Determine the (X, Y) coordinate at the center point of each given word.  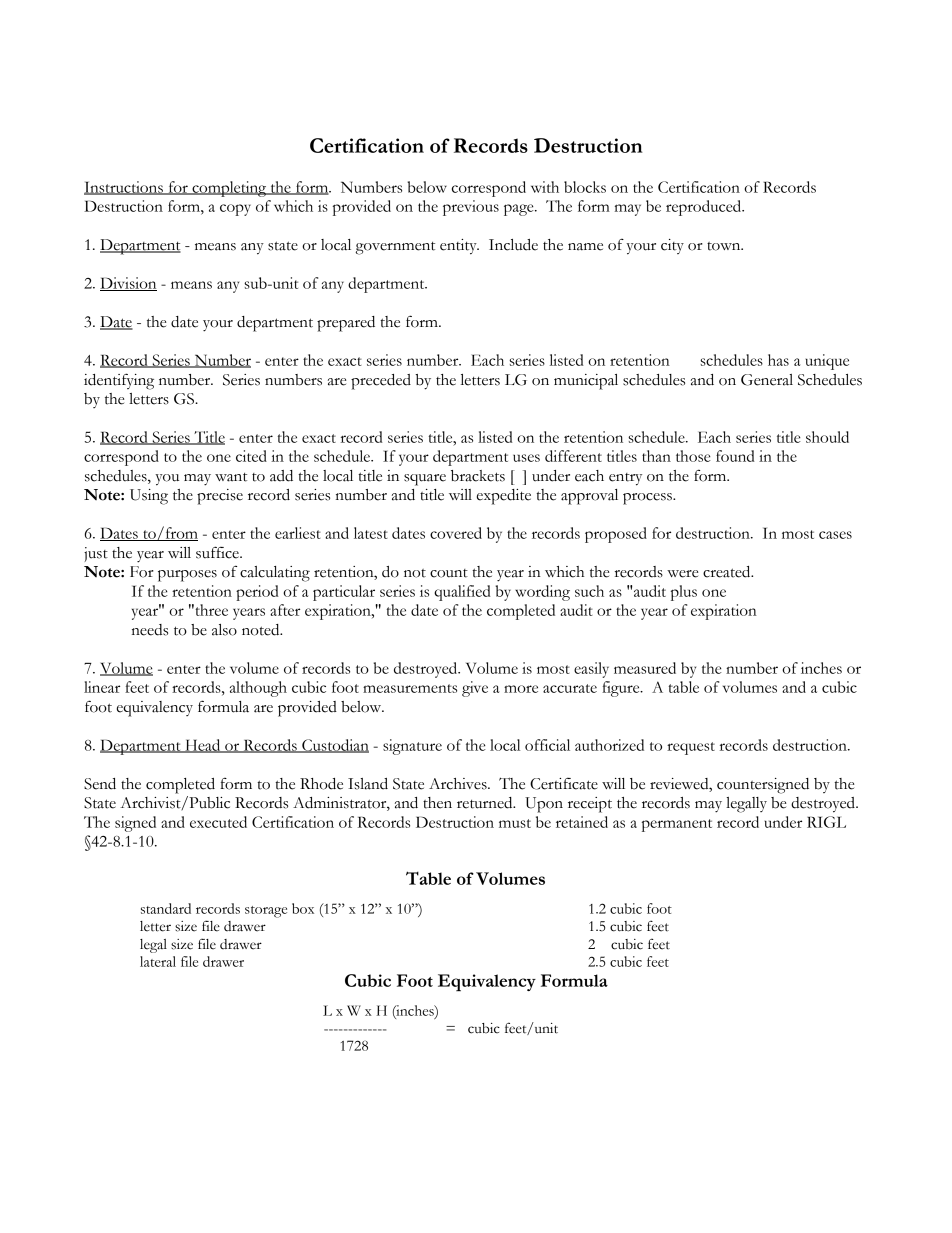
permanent (677, 825)
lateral (158, 961)
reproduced (705, 208)
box (303, 908)
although (258, 689)
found (735, 456)
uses (526, 458)
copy (235, 210)
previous (471, 208)
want (231, 477)
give (475, 689)
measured (645, 668)
